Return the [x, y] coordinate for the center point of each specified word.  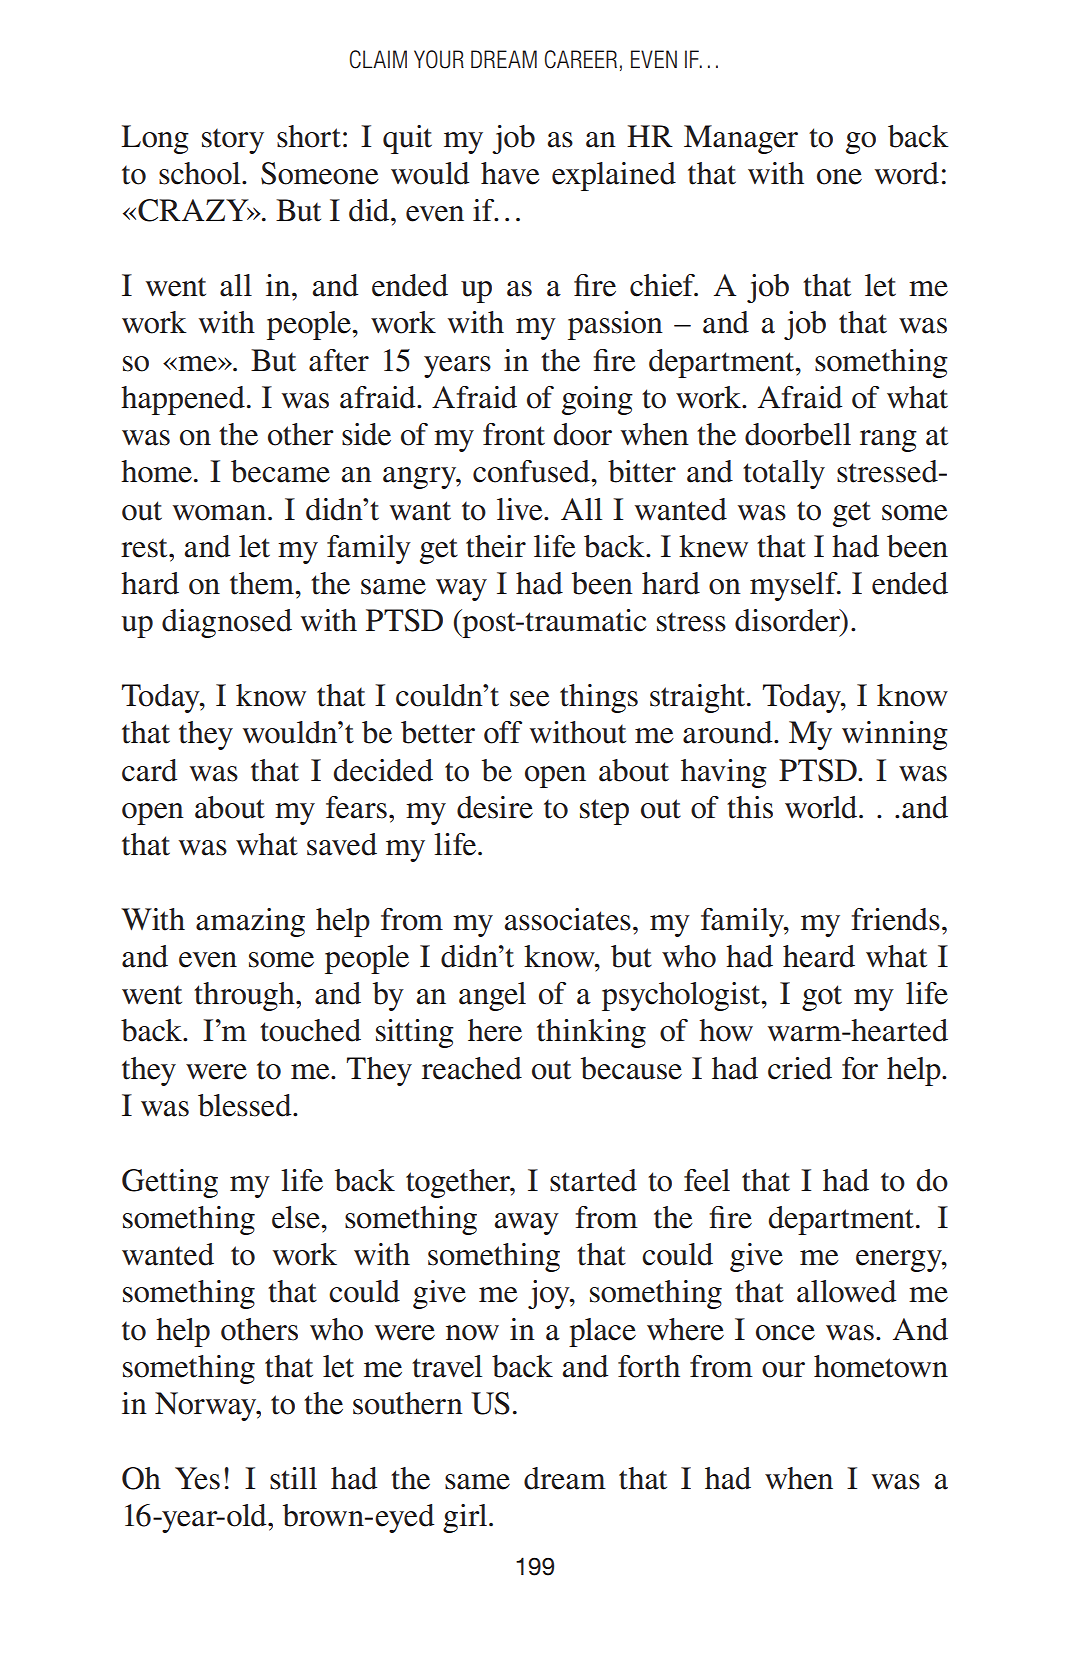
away [527, 1224]
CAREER [581, 59]
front [514, 434]
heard [819, 956]
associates [568, 919]
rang [888, 441]
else [297, 1217]
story [233, 141]
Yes [197, 1478]
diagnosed [227, 623]
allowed [846, 1291]
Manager [741, 139]
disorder [788, 620]
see [530, 699]
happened [183, 400]
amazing [250, 922]
